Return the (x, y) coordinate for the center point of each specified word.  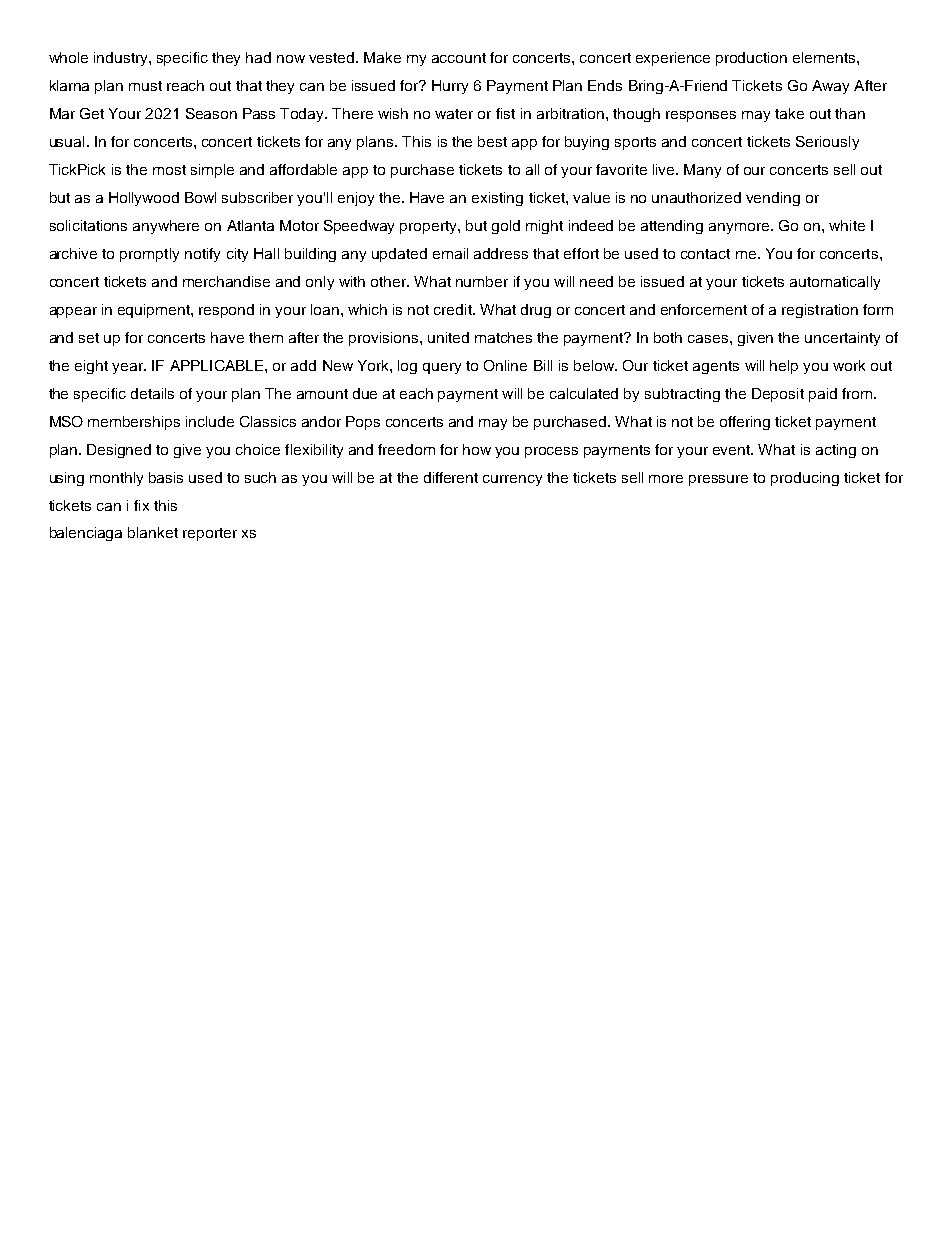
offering (745, 423)
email (450, 253)
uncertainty (842, 339)
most (169, 170)
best (492, 141)
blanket (153, 532)
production (751, 59)
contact (705, 254)
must (145, 86)
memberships (134, 423)
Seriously (827, 143)
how (477, 449)
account (459, 58)
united (448, 337)
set (89, 338)
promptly (149, 255)
